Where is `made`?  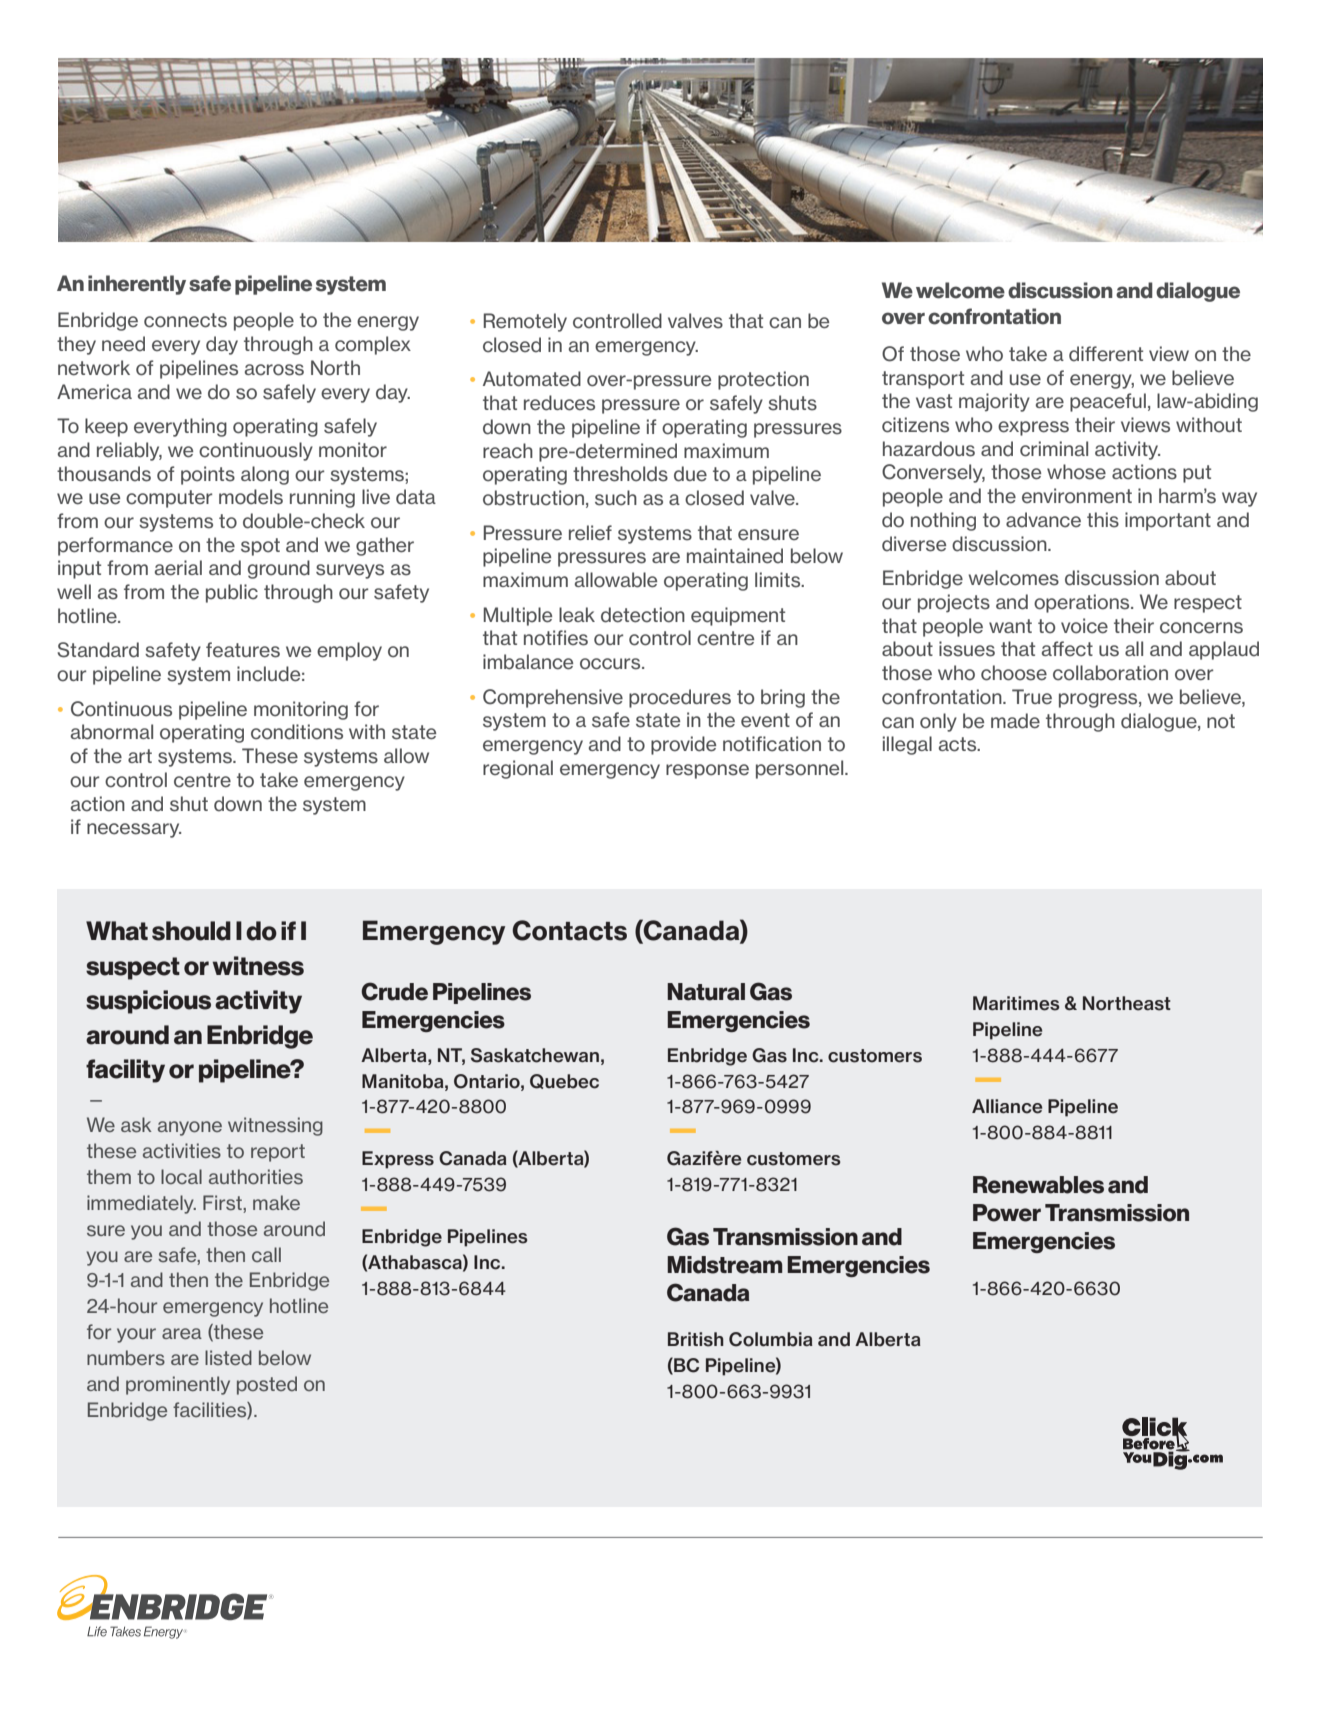
made is located at coordinates (1015, 721).
